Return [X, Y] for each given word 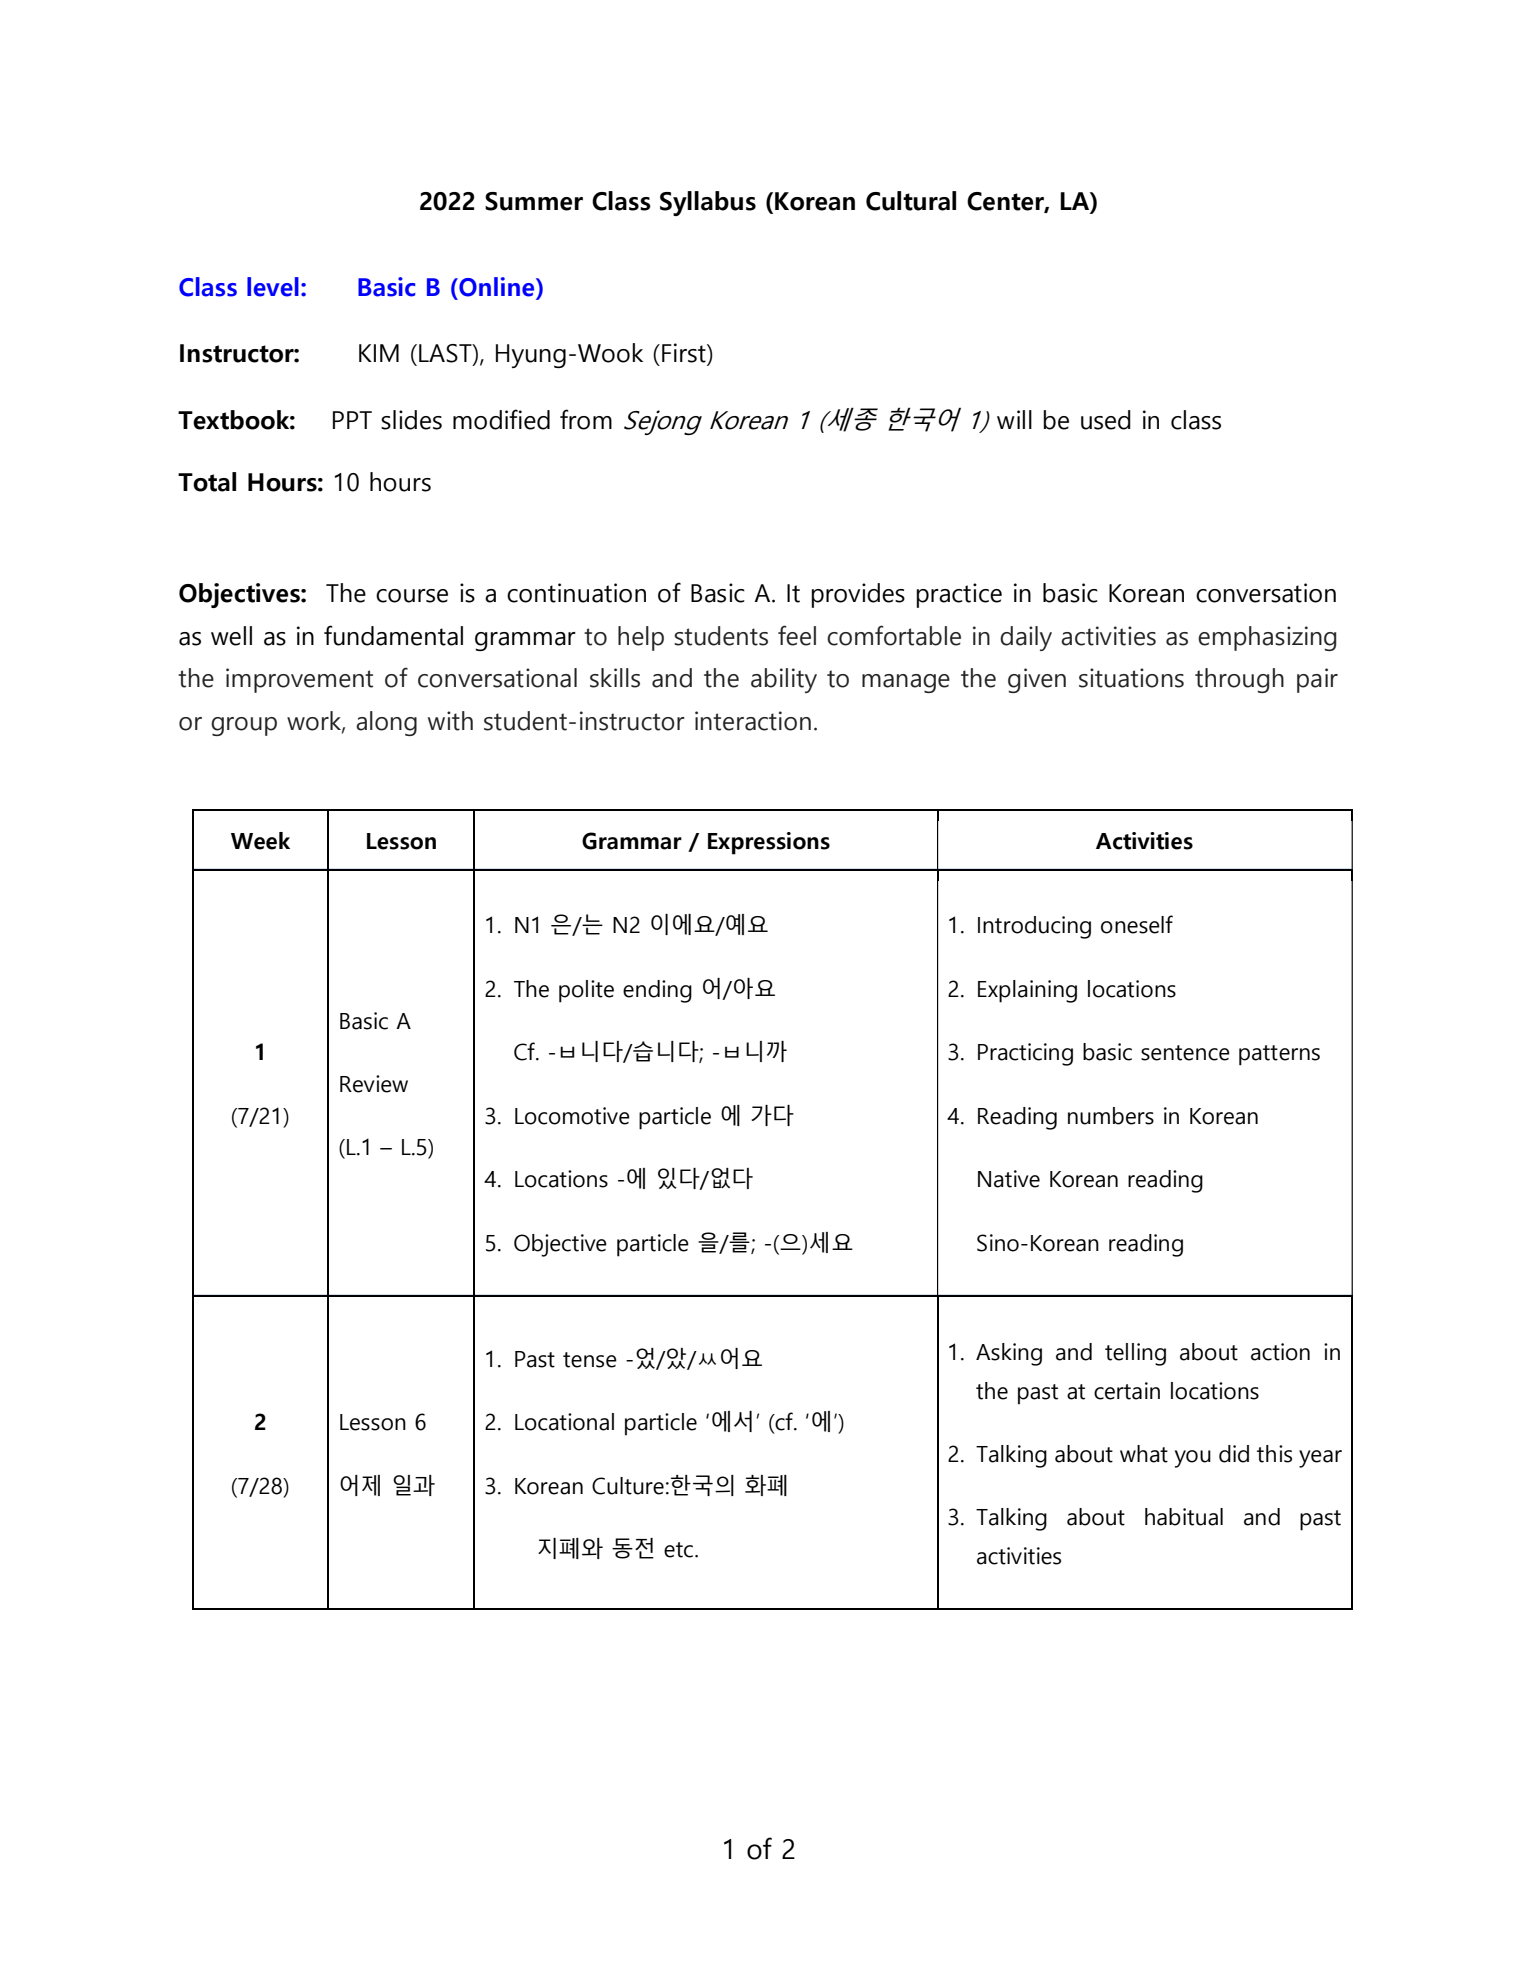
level [273, 287]
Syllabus [708, 203]
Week [260, 841]
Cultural [911, 201]
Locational [564, 1422]
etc [678, 1550]
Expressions [769, 843]
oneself [1137, 924]
